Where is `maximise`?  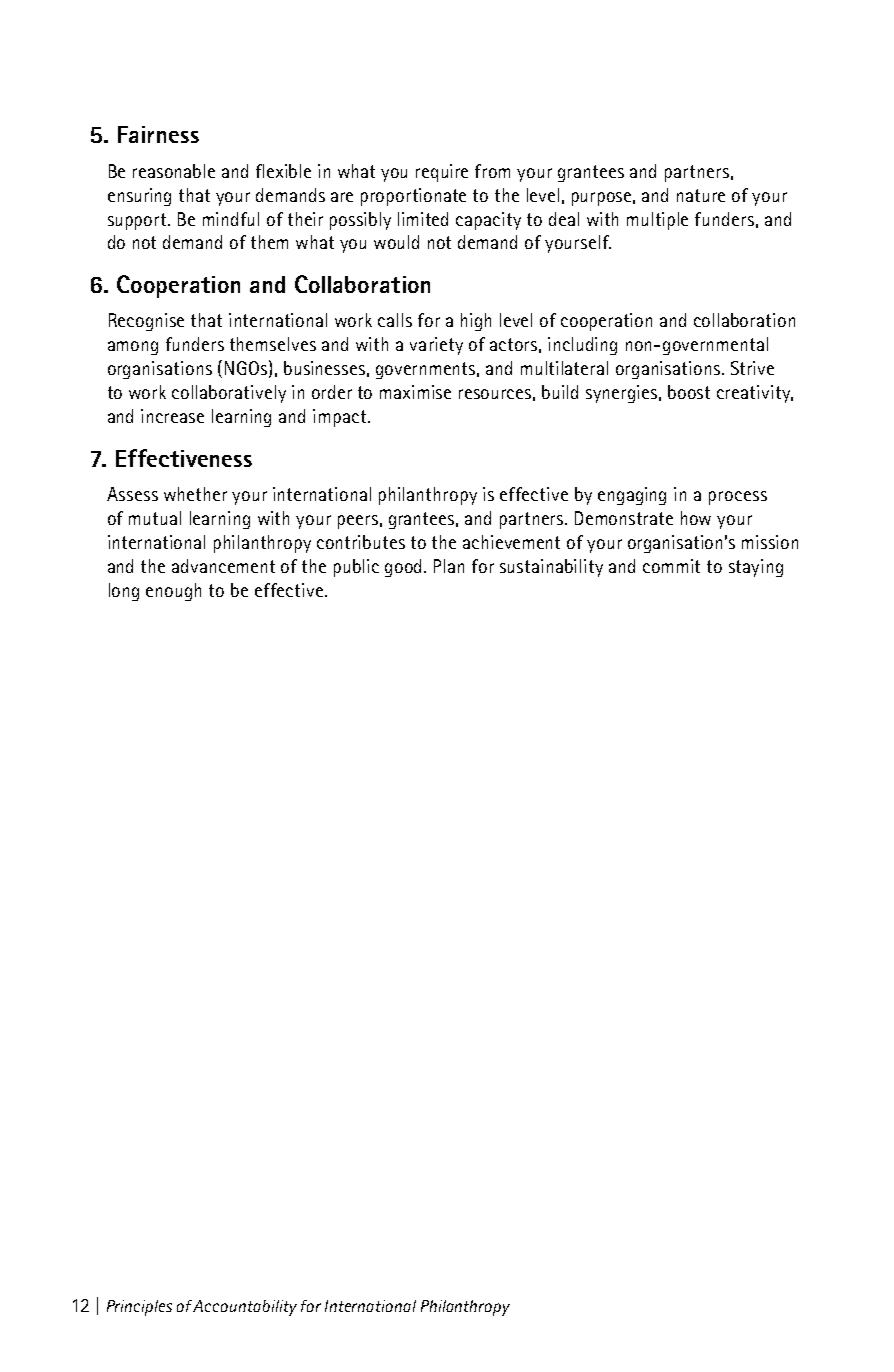
maximise is located at coordinates (415, 392).
